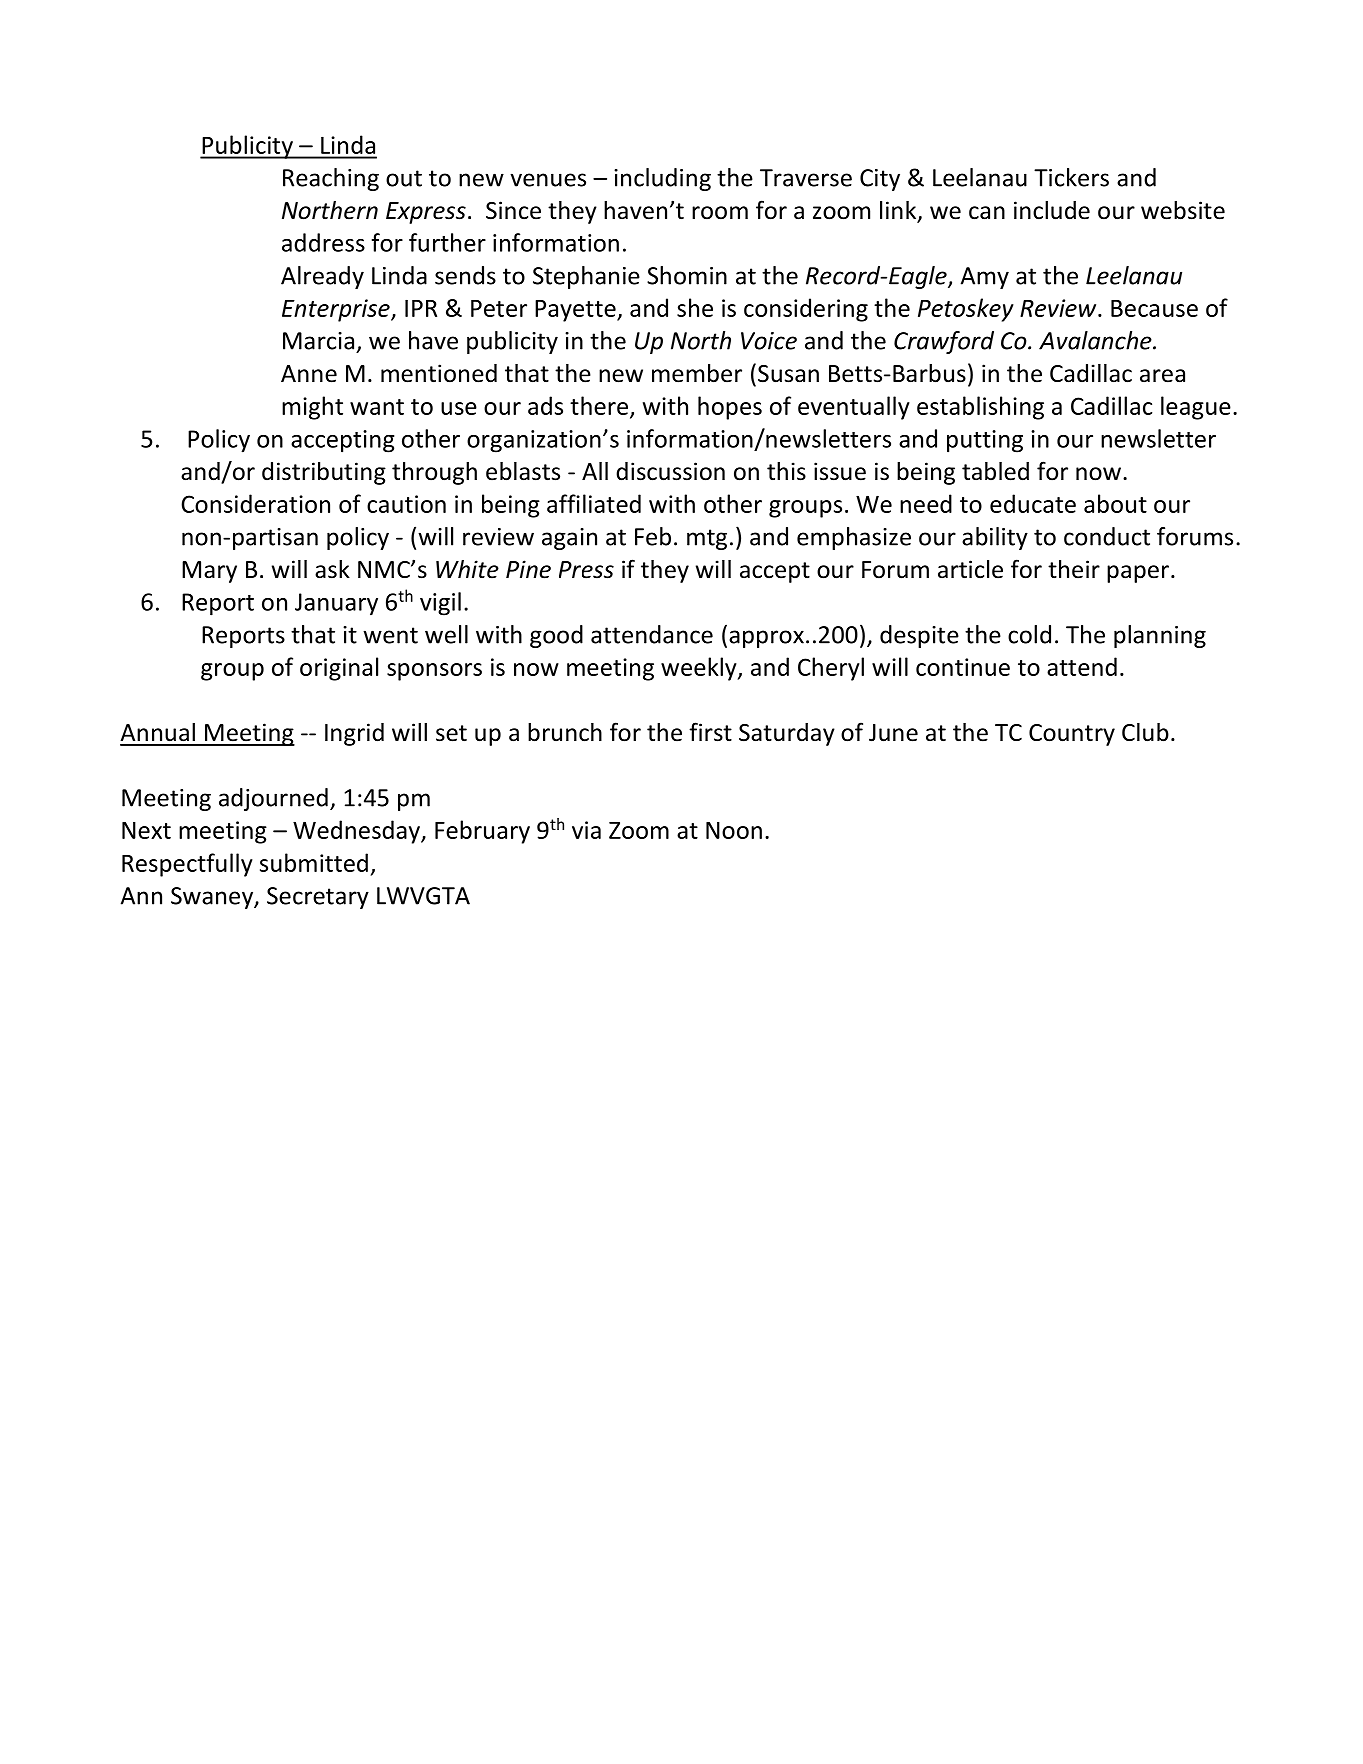 This document has height=1764, width=1363. I want to click on weekly, so click(700, 669).
